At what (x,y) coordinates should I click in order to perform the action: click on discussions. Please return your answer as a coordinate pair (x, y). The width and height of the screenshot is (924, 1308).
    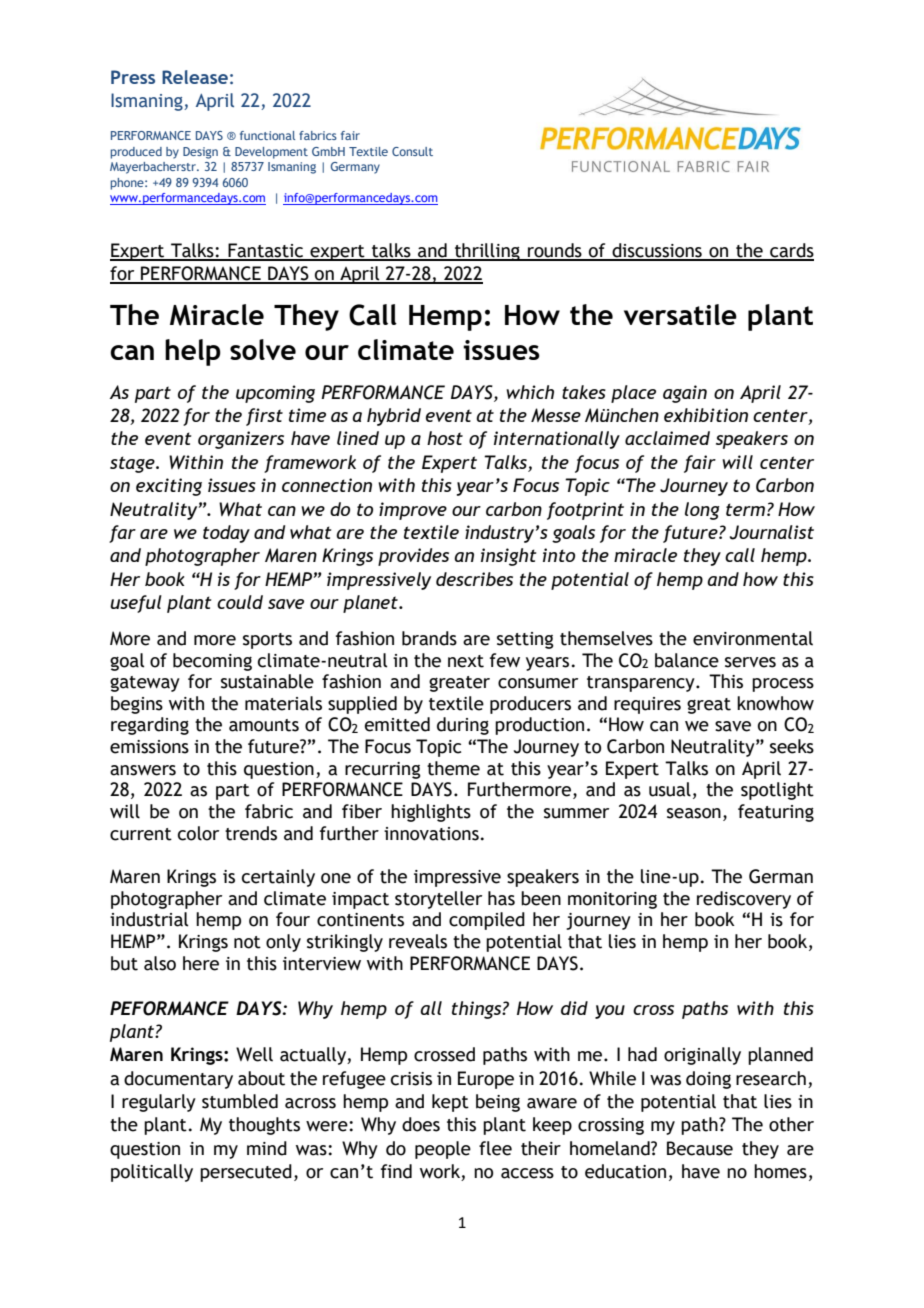
    Looking at the image, I should click on (657, 251).
